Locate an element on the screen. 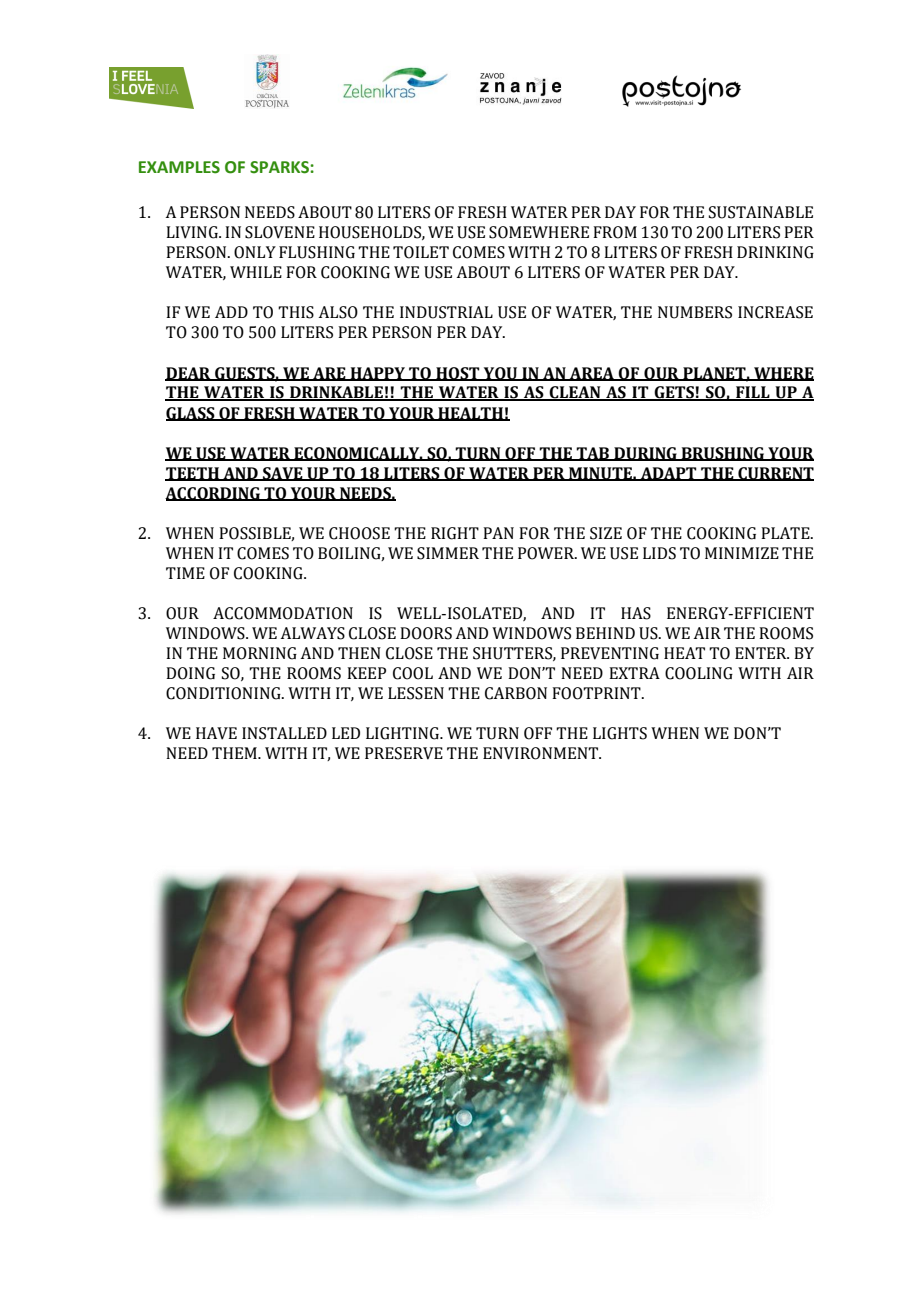 This screenshot has height=1308, width=924. LIGHTS is located at coordinates (620, 733).
